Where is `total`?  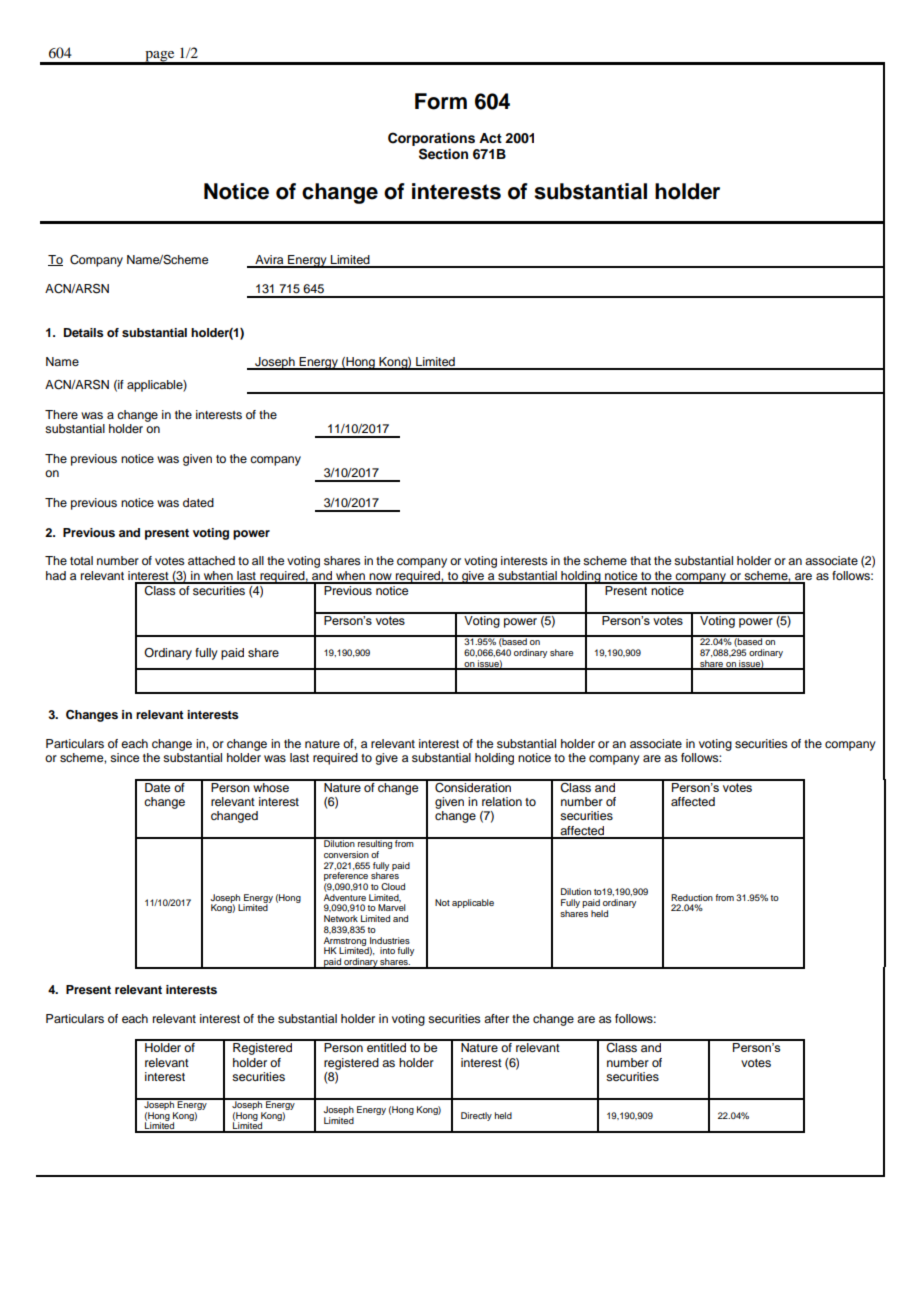 total is located at coordinates (81, 560).
